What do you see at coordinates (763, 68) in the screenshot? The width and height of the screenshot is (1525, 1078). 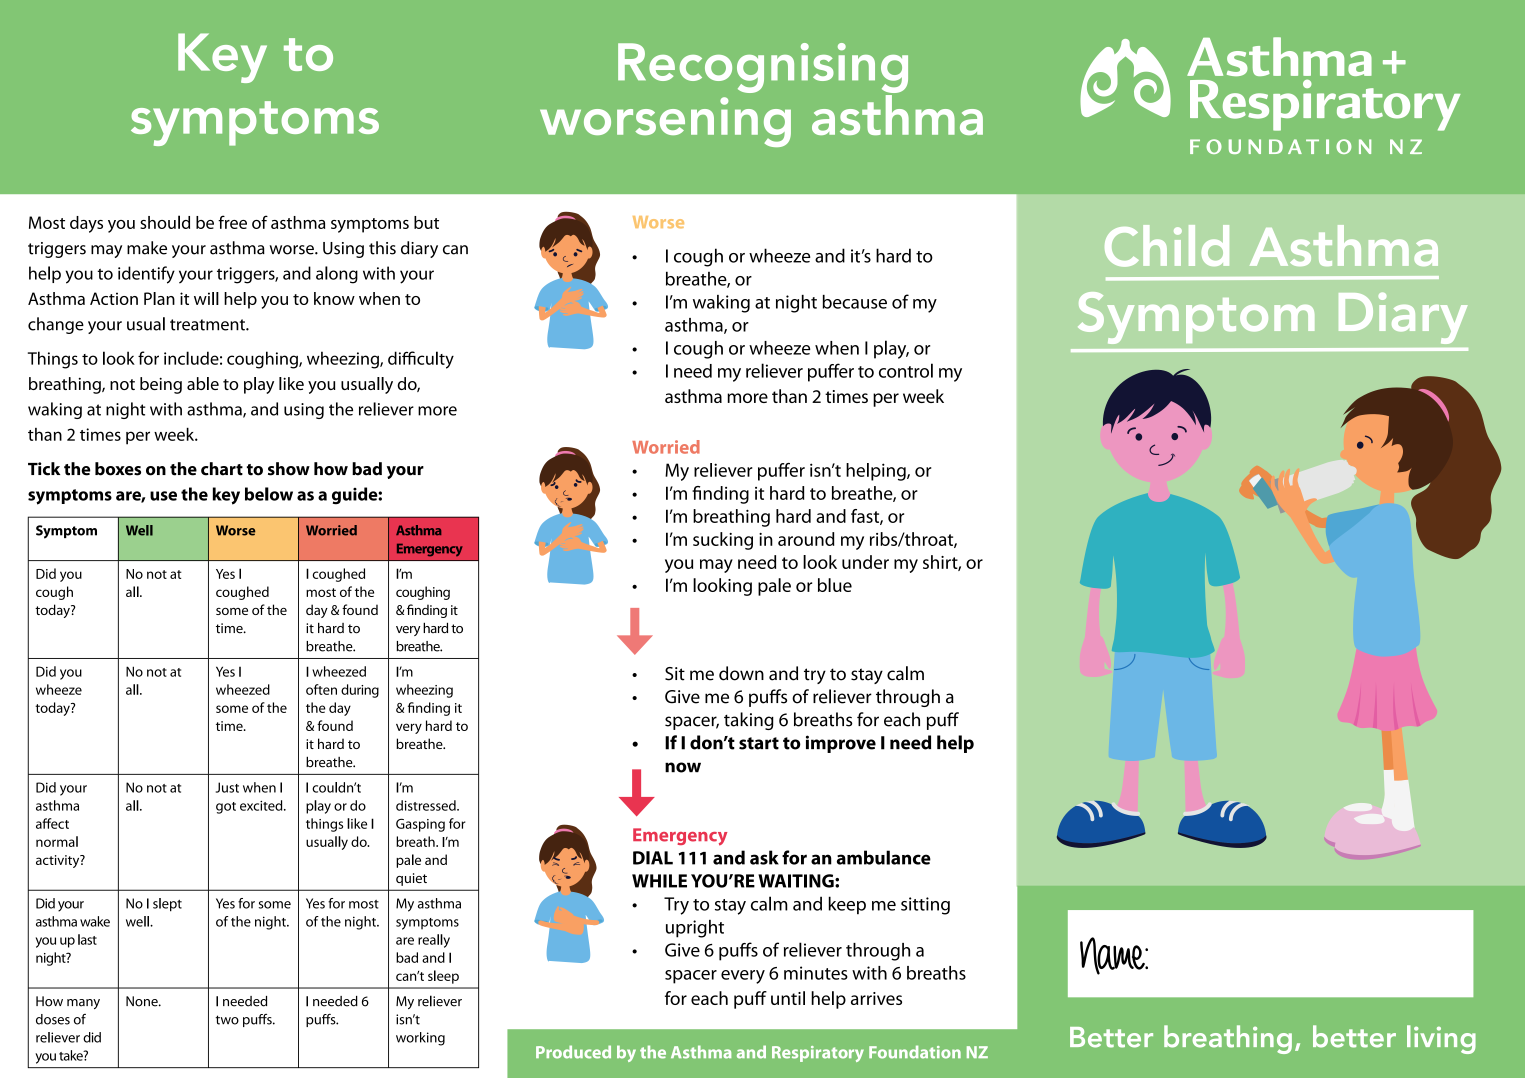 I see `Recognising` at bounding box center [763, 68].
